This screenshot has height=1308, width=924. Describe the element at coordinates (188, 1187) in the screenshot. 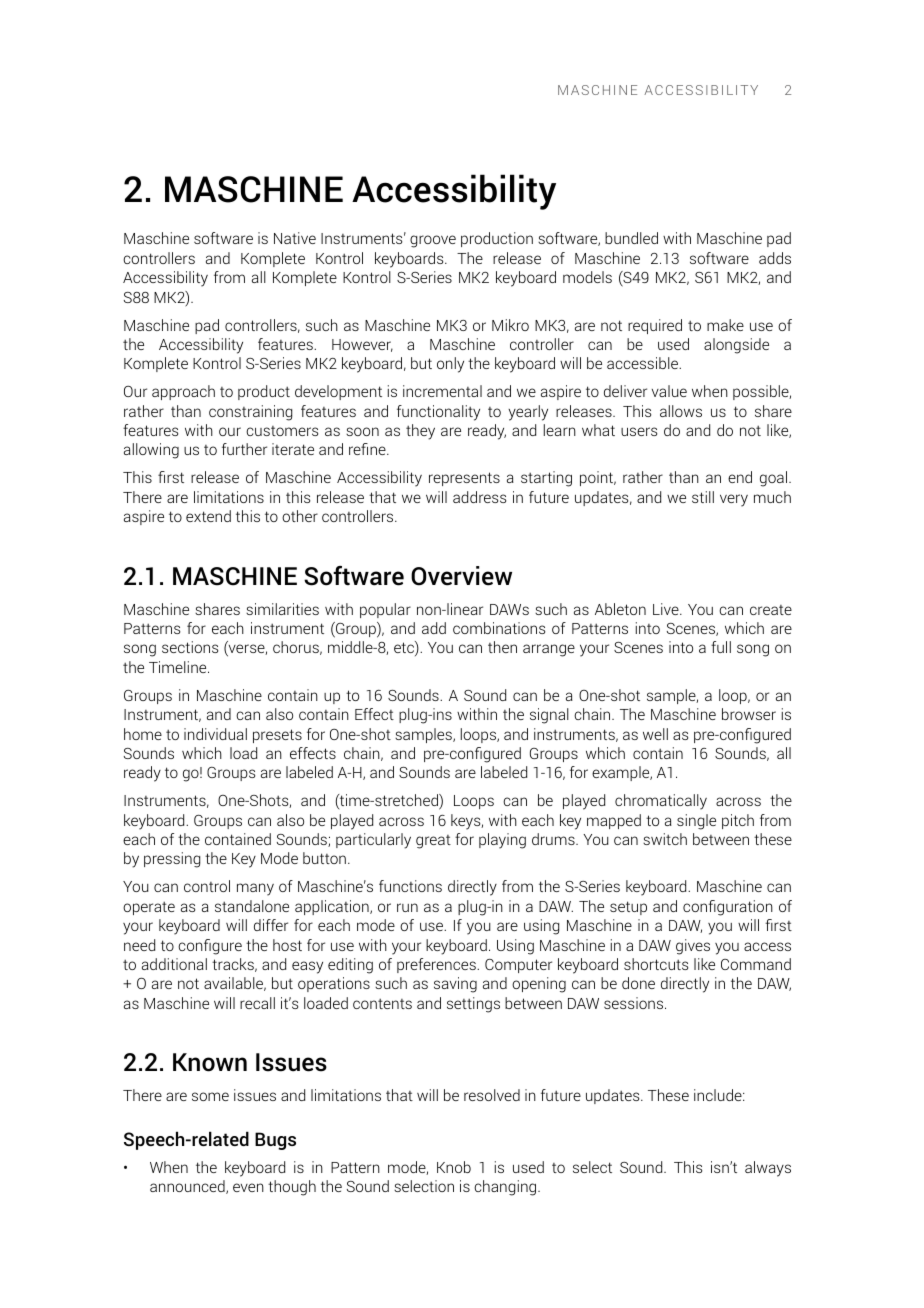

I see `announced` at that location.
